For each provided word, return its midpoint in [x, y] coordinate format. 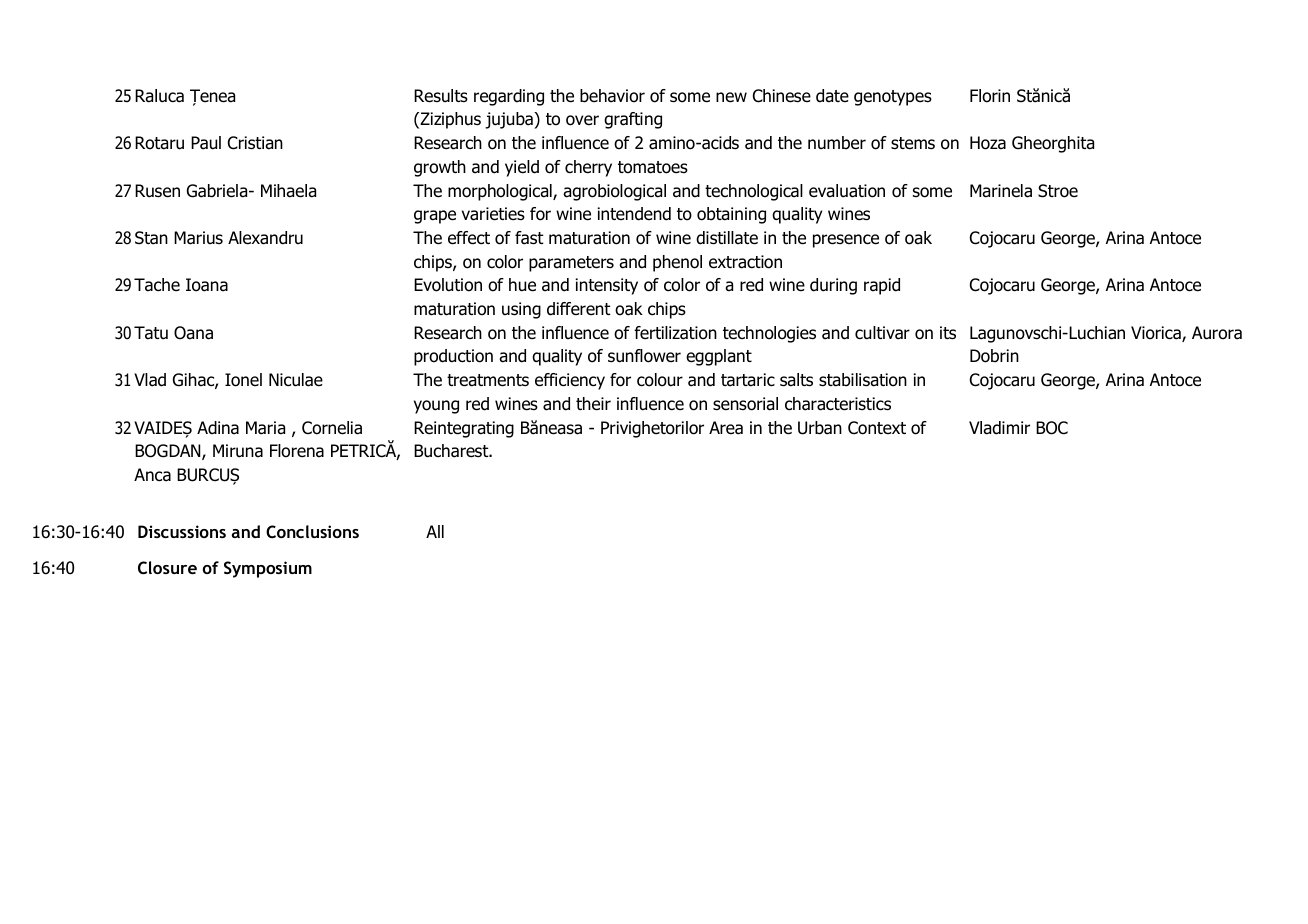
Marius [198, 238]
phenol [677, 263]
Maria [265, 428]
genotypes [893, 98]
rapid [882, 286]
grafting [633, 120]
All [435, 531]
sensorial [745, 404]
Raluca [159, 96]
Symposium [268, 569]
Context [877, 428]
